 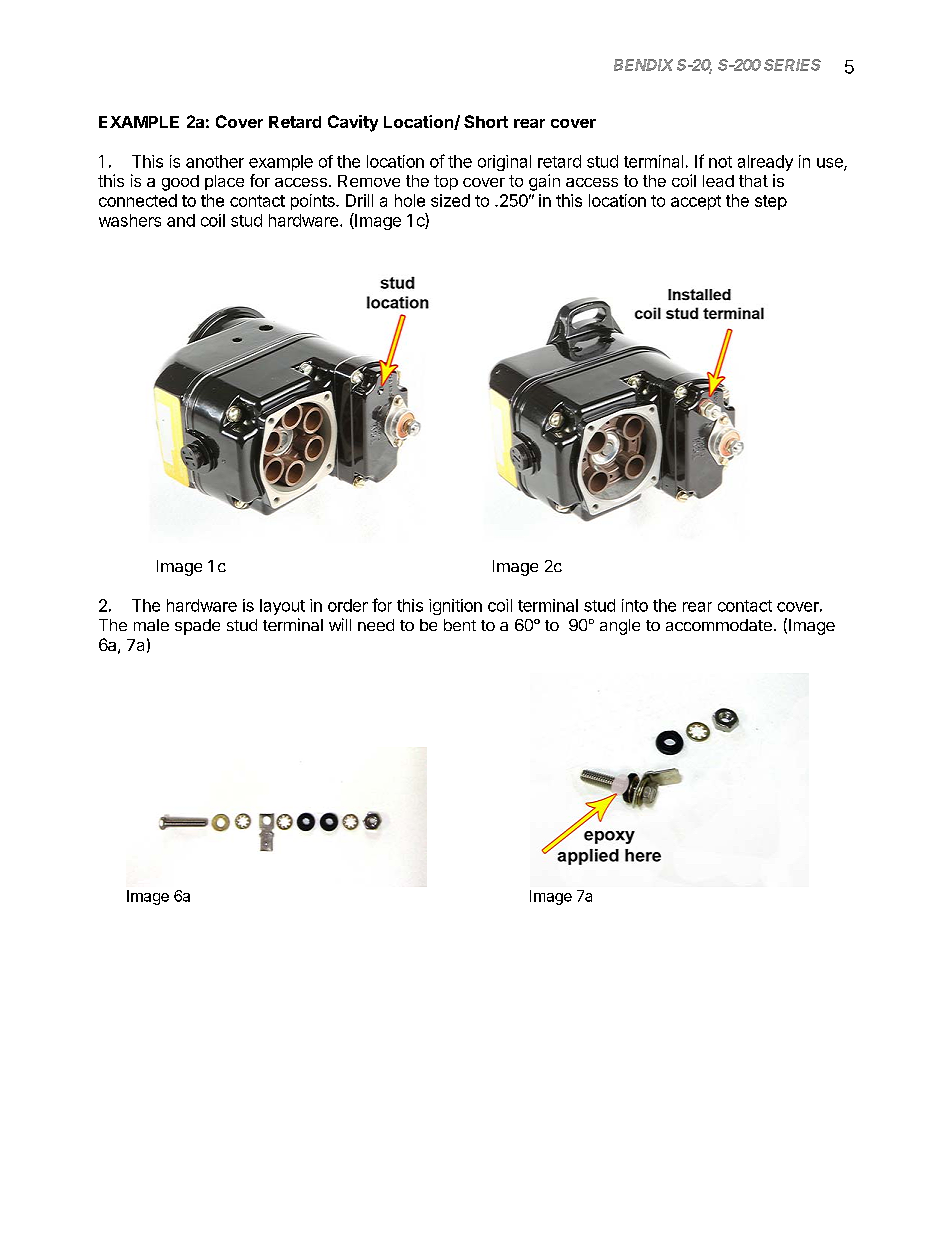 What do you see at coordinates (181, 220) in the page?
I see `and` at bounding box center [181, 220].
